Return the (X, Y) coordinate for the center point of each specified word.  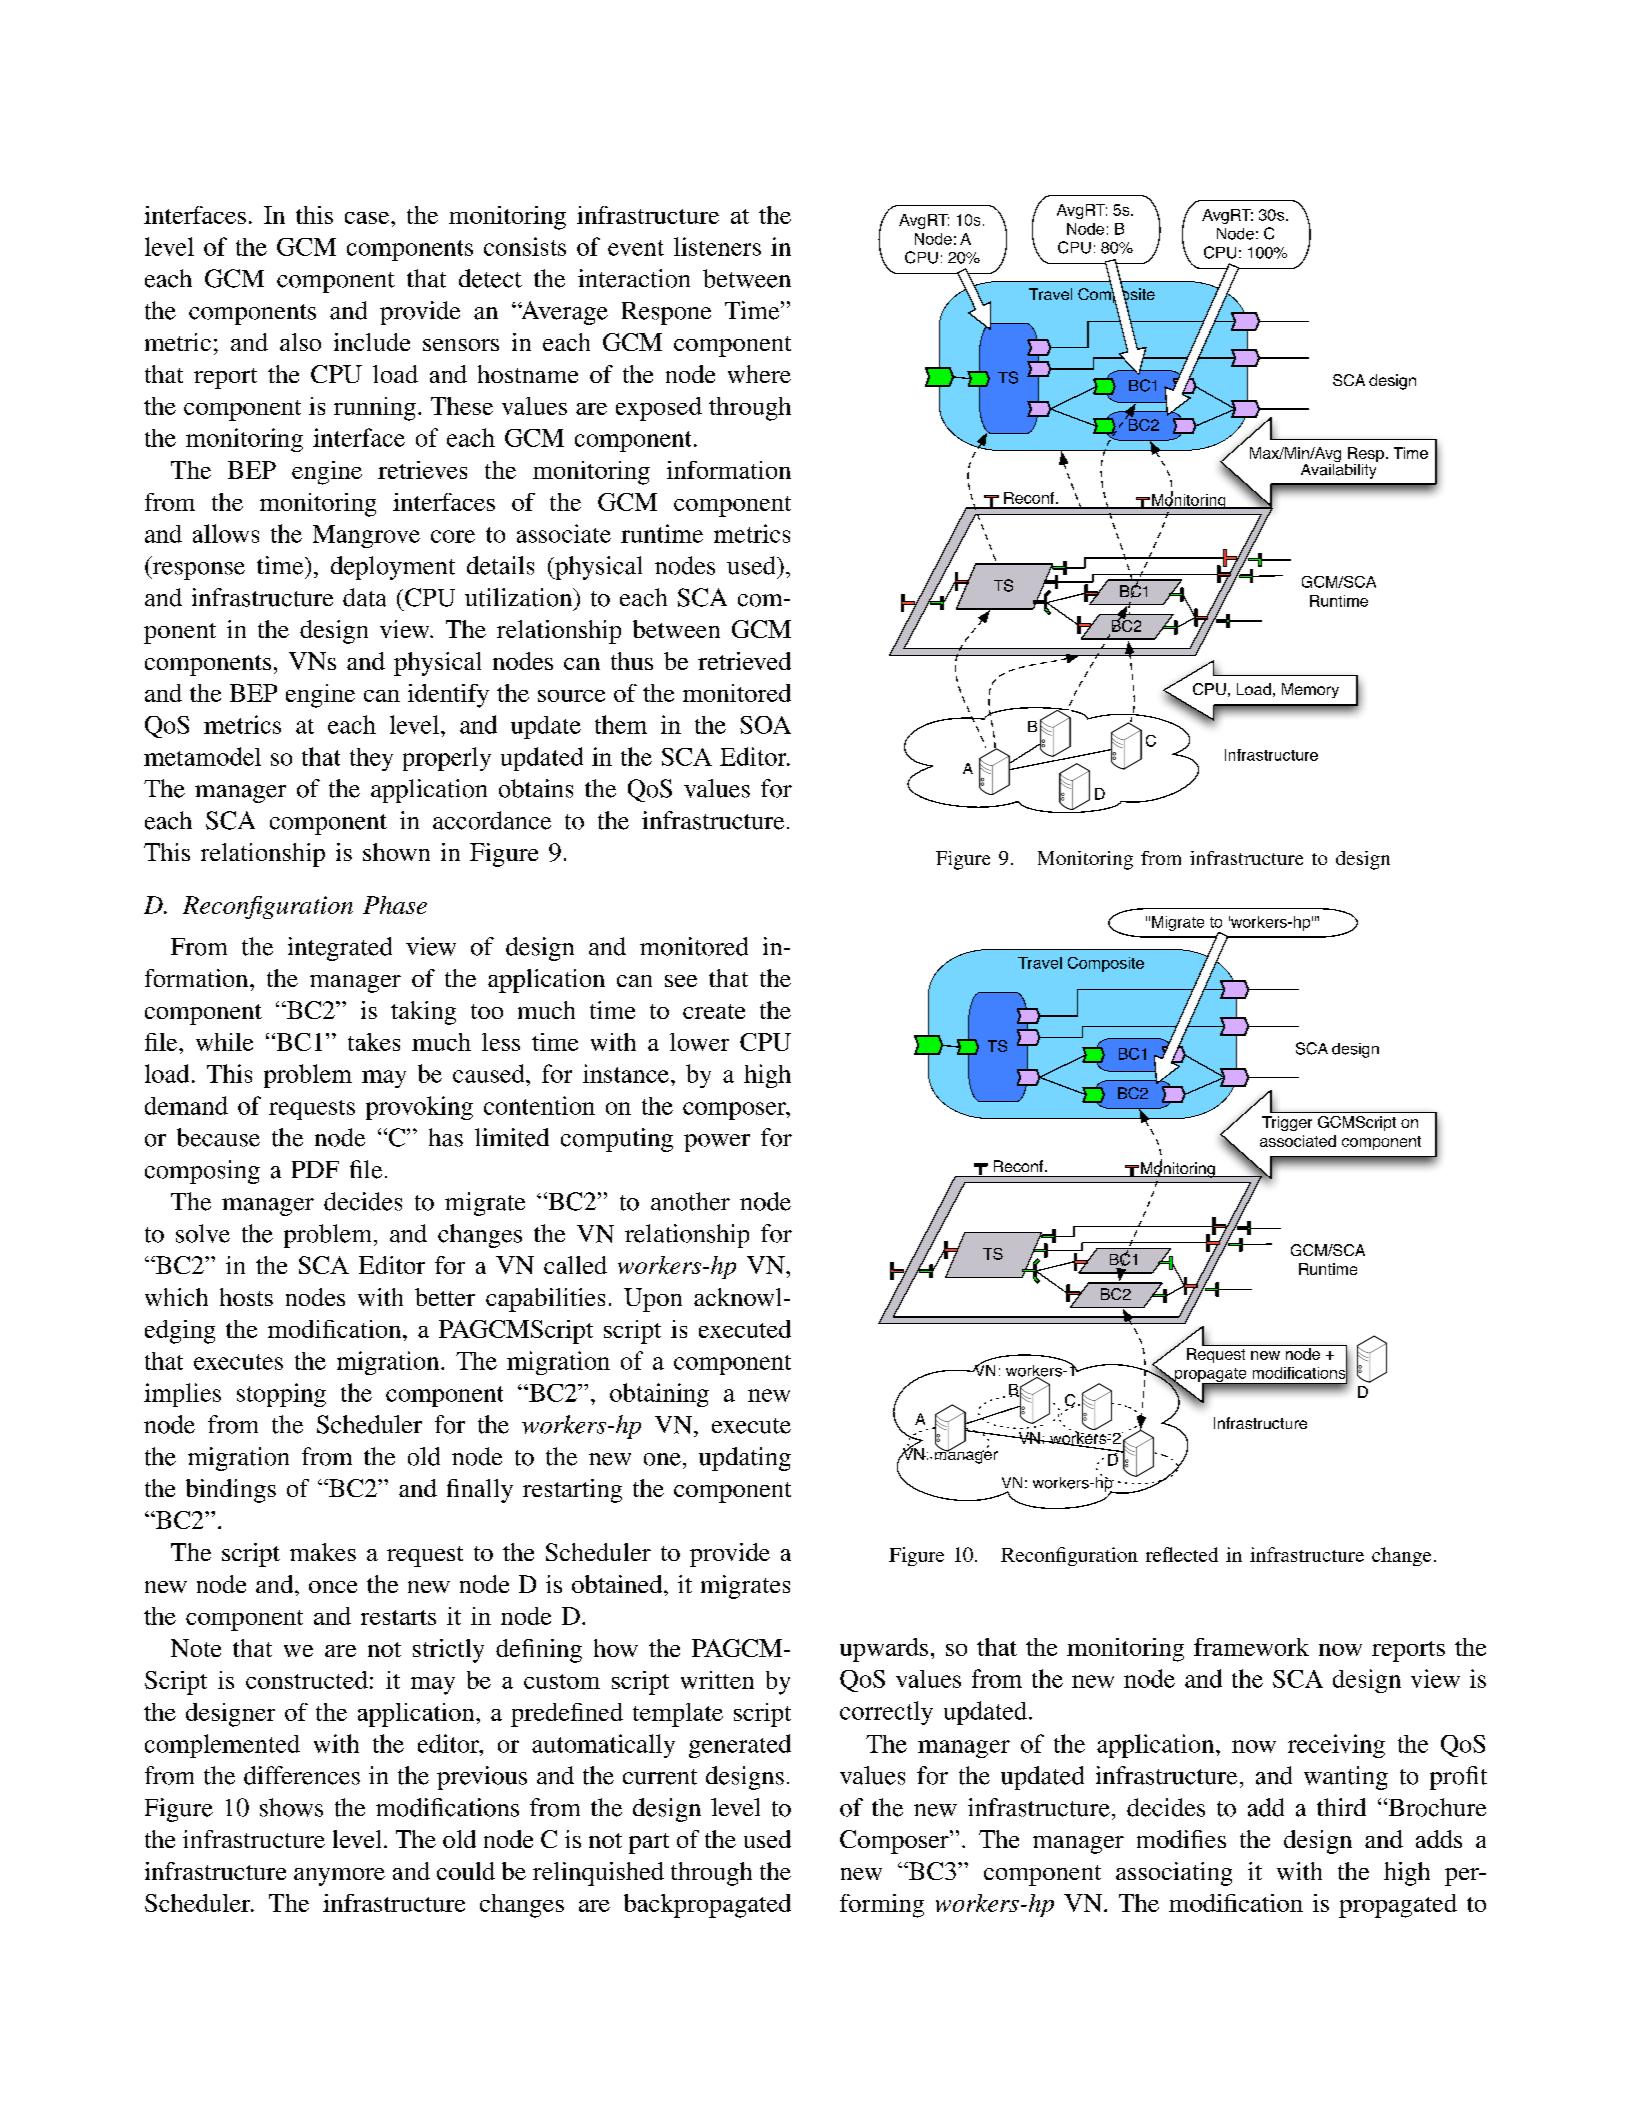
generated (740, 1746)
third (1341, 1807)
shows (291, 1807)
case (368, 218)
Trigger (1287, 1123)
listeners (717, 246)
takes (374, 1042)
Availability (1339, 470)
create (714, 1011)
